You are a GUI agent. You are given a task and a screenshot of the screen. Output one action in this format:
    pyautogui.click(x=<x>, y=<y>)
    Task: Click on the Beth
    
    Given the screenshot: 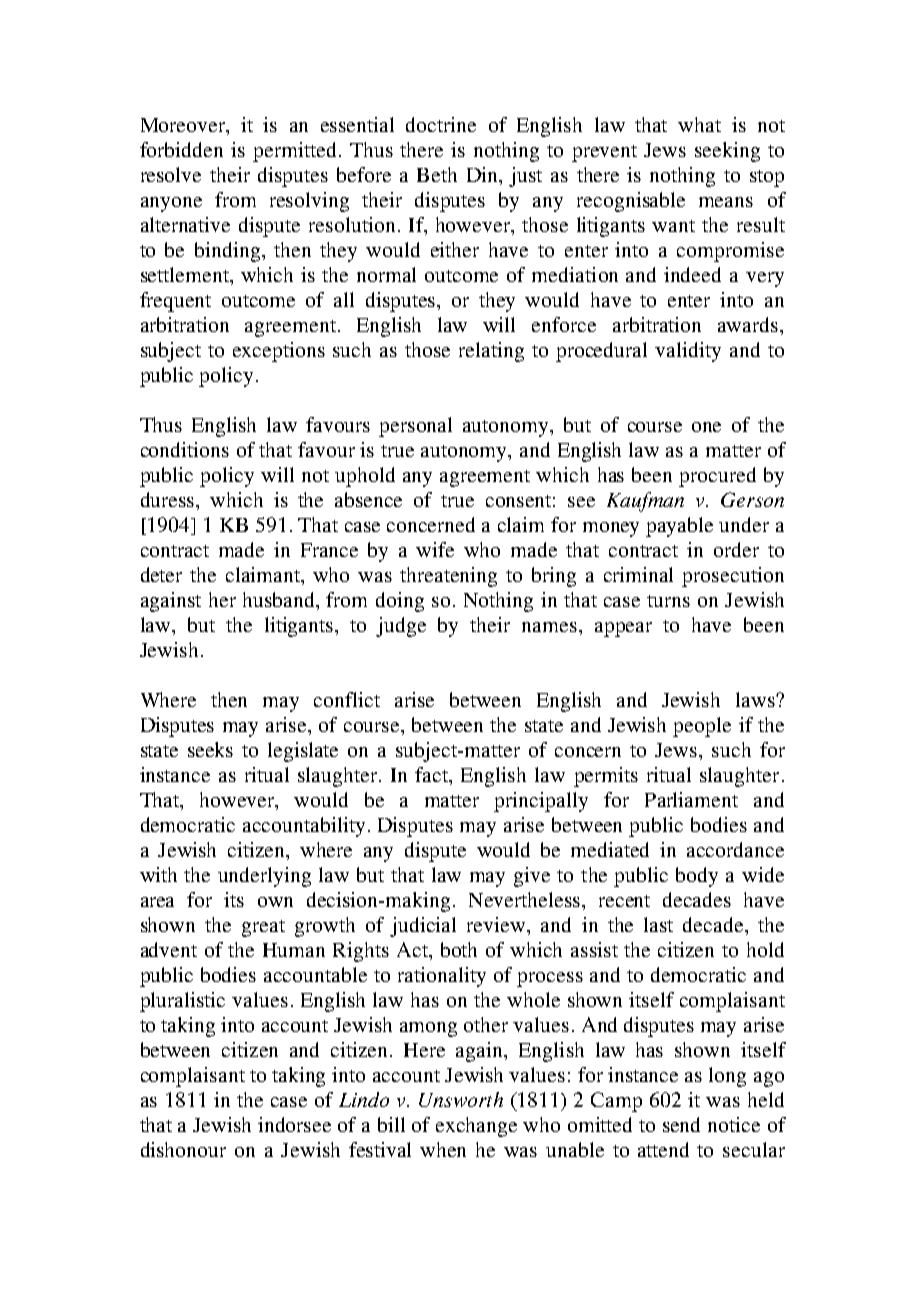 What is the action you would take?
    pyautogui.click(x=437, y=174)
